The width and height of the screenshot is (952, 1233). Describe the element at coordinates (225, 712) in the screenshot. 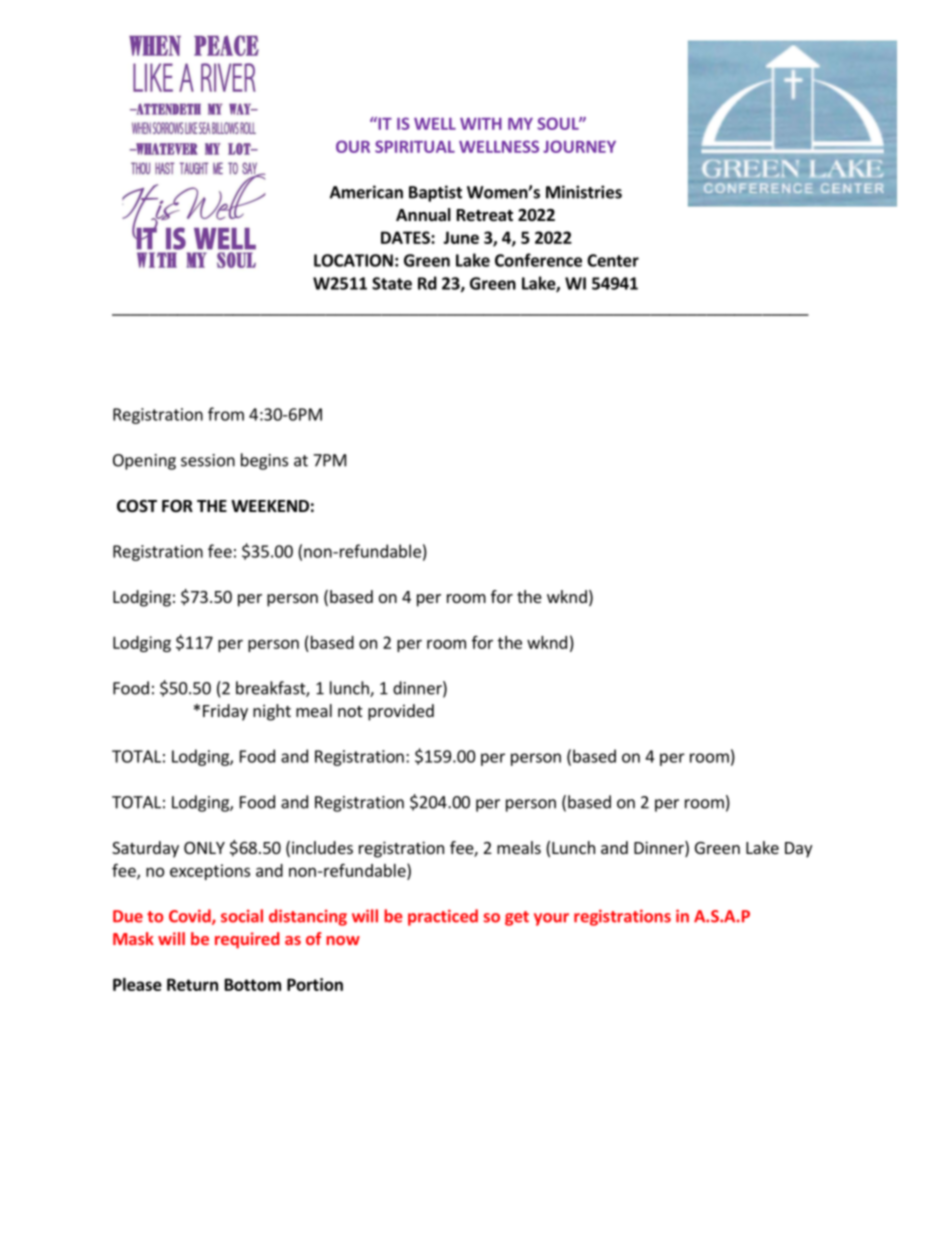

I see `Friday` at that location.
